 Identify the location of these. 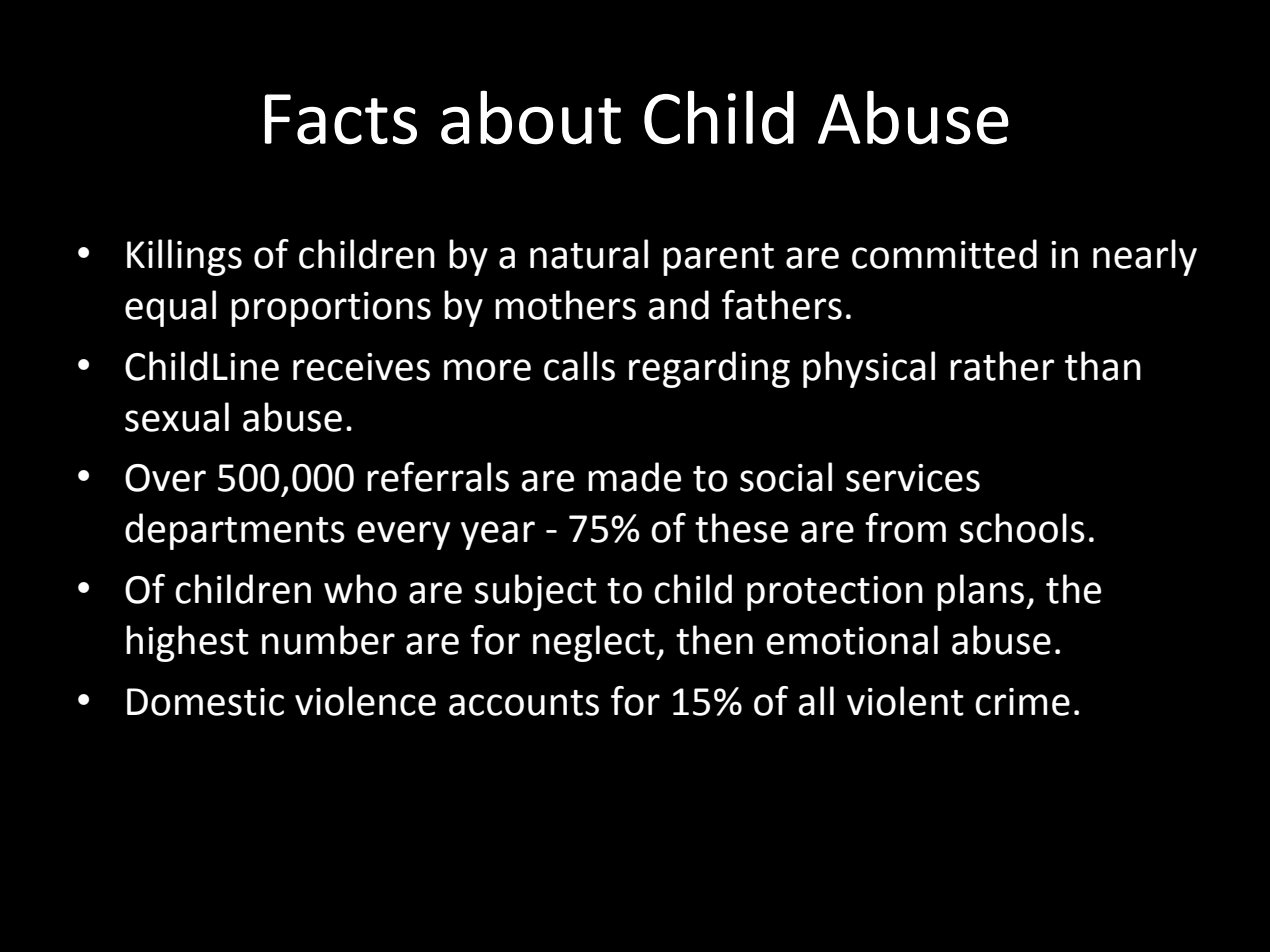
(741, 528).
